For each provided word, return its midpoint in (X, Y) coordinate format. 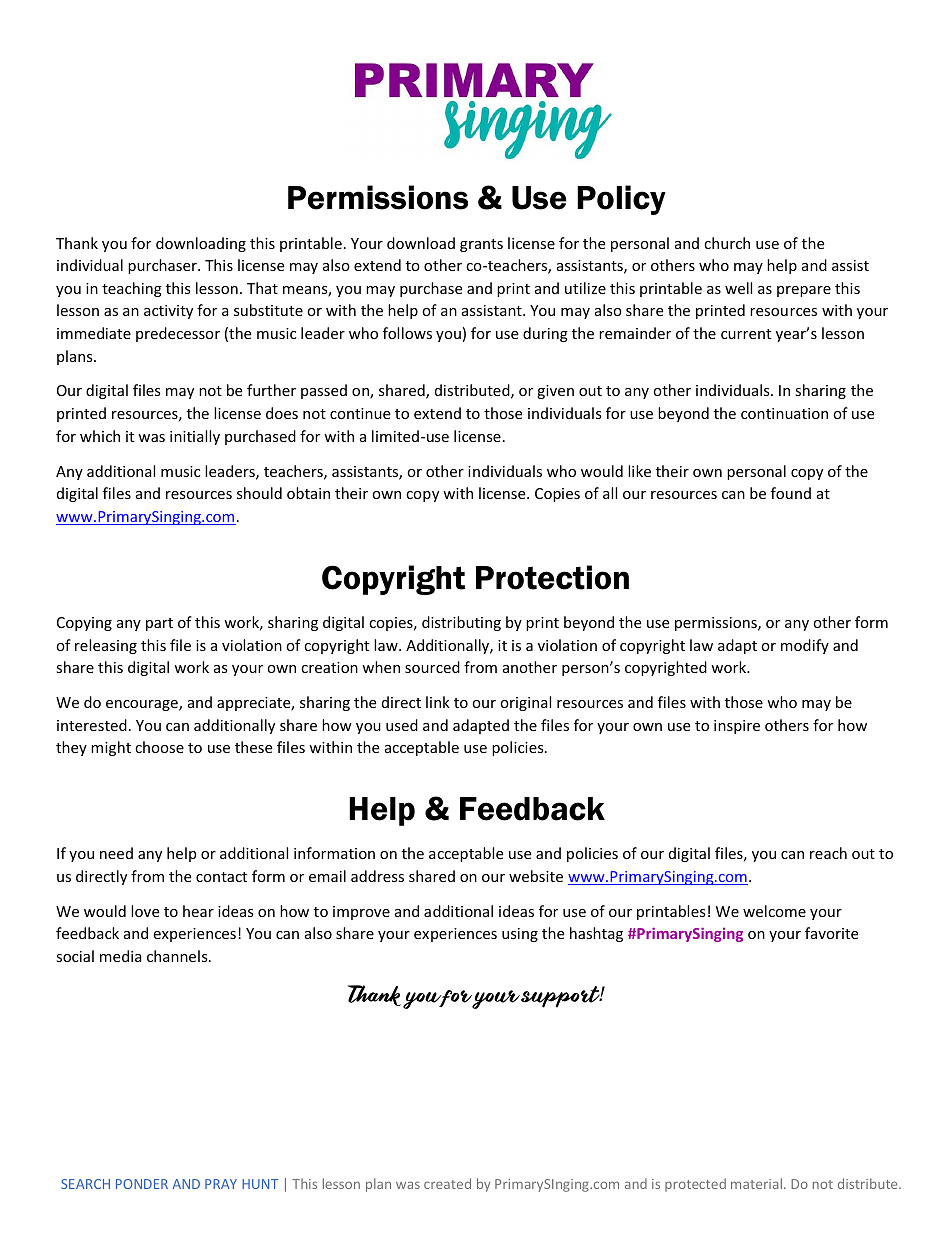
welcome (774, 911)
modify (805, 646)
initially (195, 437)
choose (159, 747)
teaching (132, 289)
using (520, 935)
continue (360, 413)
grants (481, 245)
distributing (461, 623)
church (727, 243)
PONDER (142, 1184)
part (159, 624)
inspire (737, 727)
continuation (784, 413)
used (402, 725)
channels (178, 956)
